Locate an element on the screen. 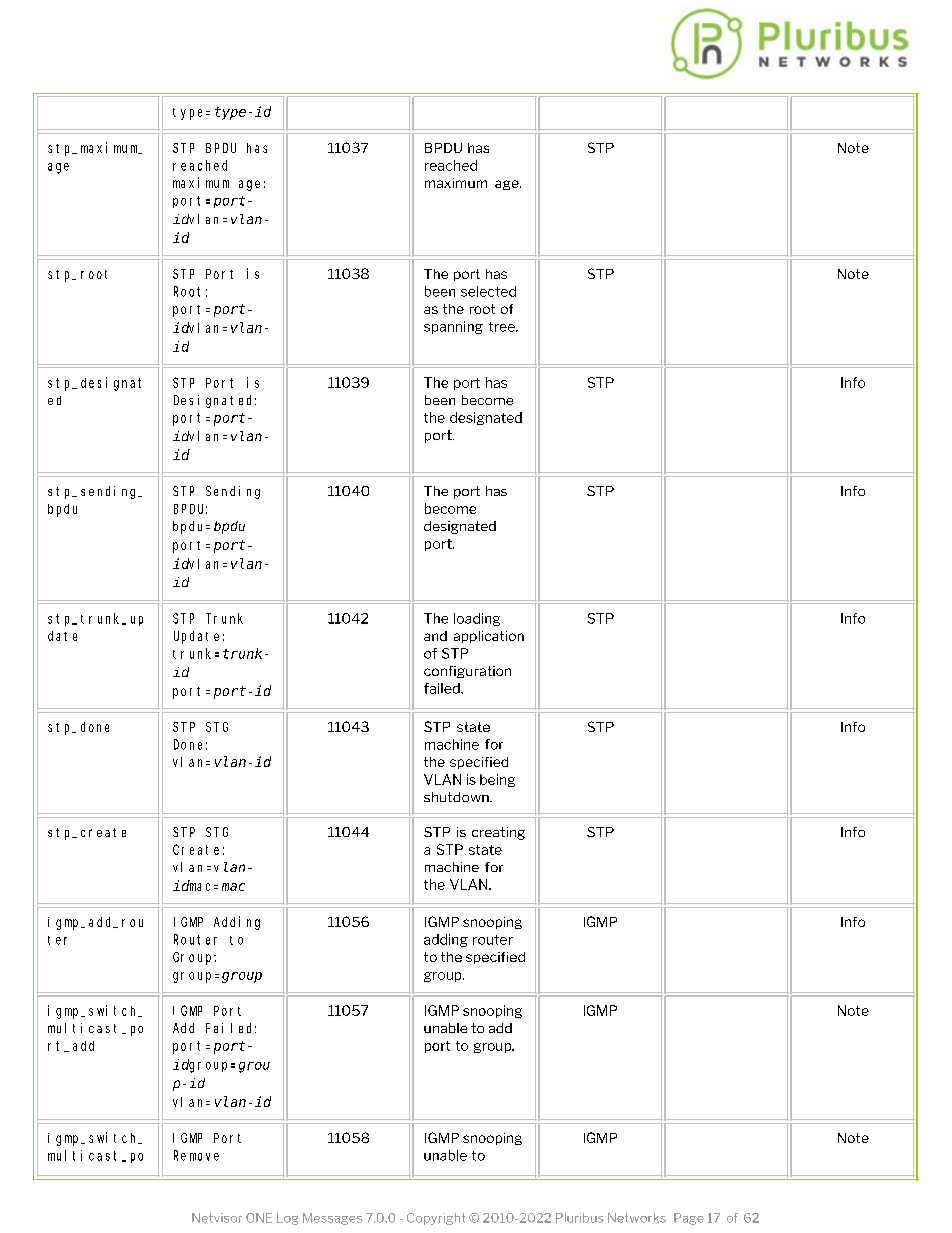  creating is located at coordinates (498, 833).
